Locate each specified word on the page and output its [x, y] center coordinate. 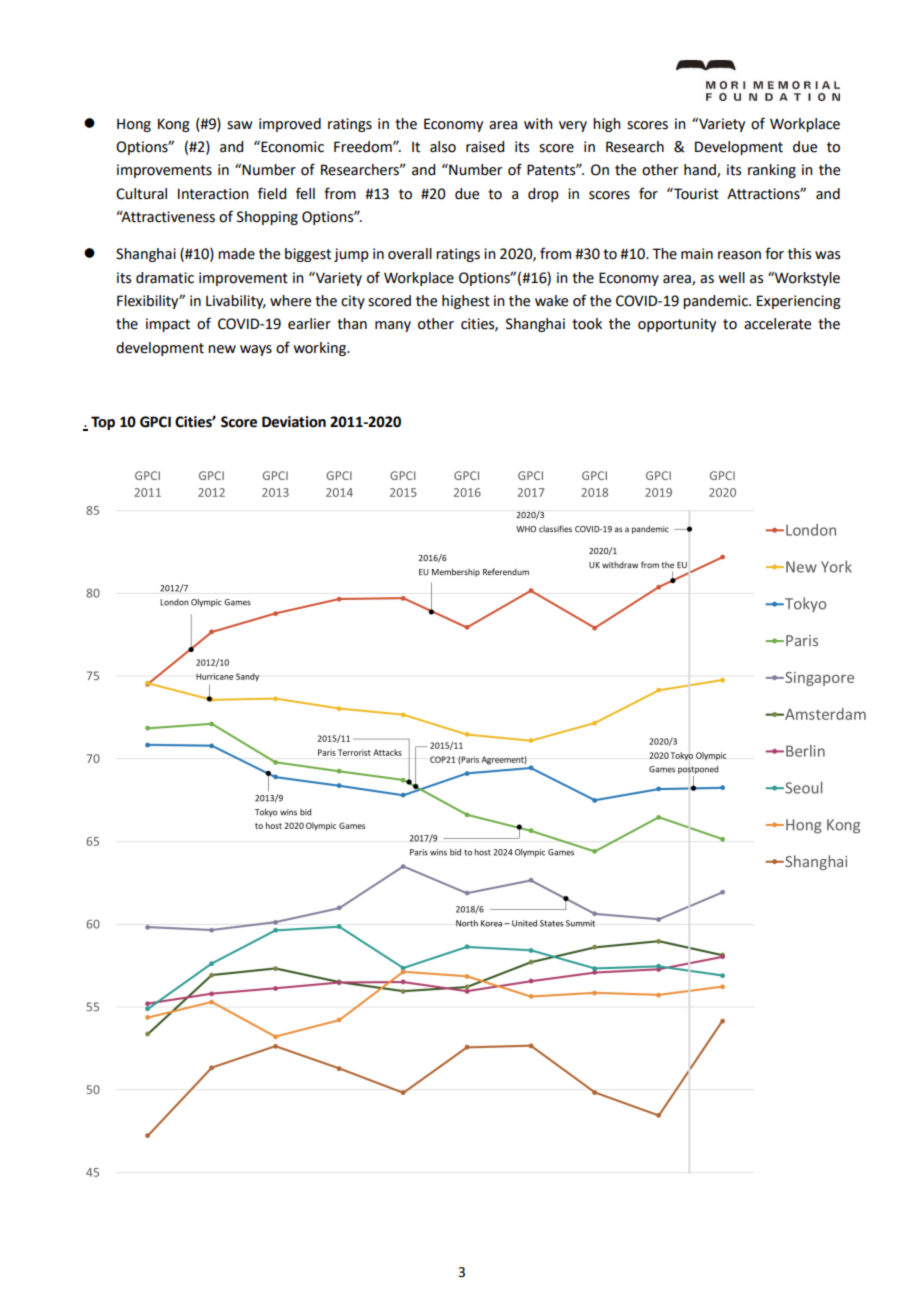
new [222, 349]
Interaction [213, 194]
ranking [772, 171]
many [393, 326]
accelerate [777, 324]
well [732, 278]
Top [103, 423]
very [573, 126]
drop [543, 195]
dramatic [165, 278]
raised [485, 147]
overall [410, 254]
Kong [174, 125]
